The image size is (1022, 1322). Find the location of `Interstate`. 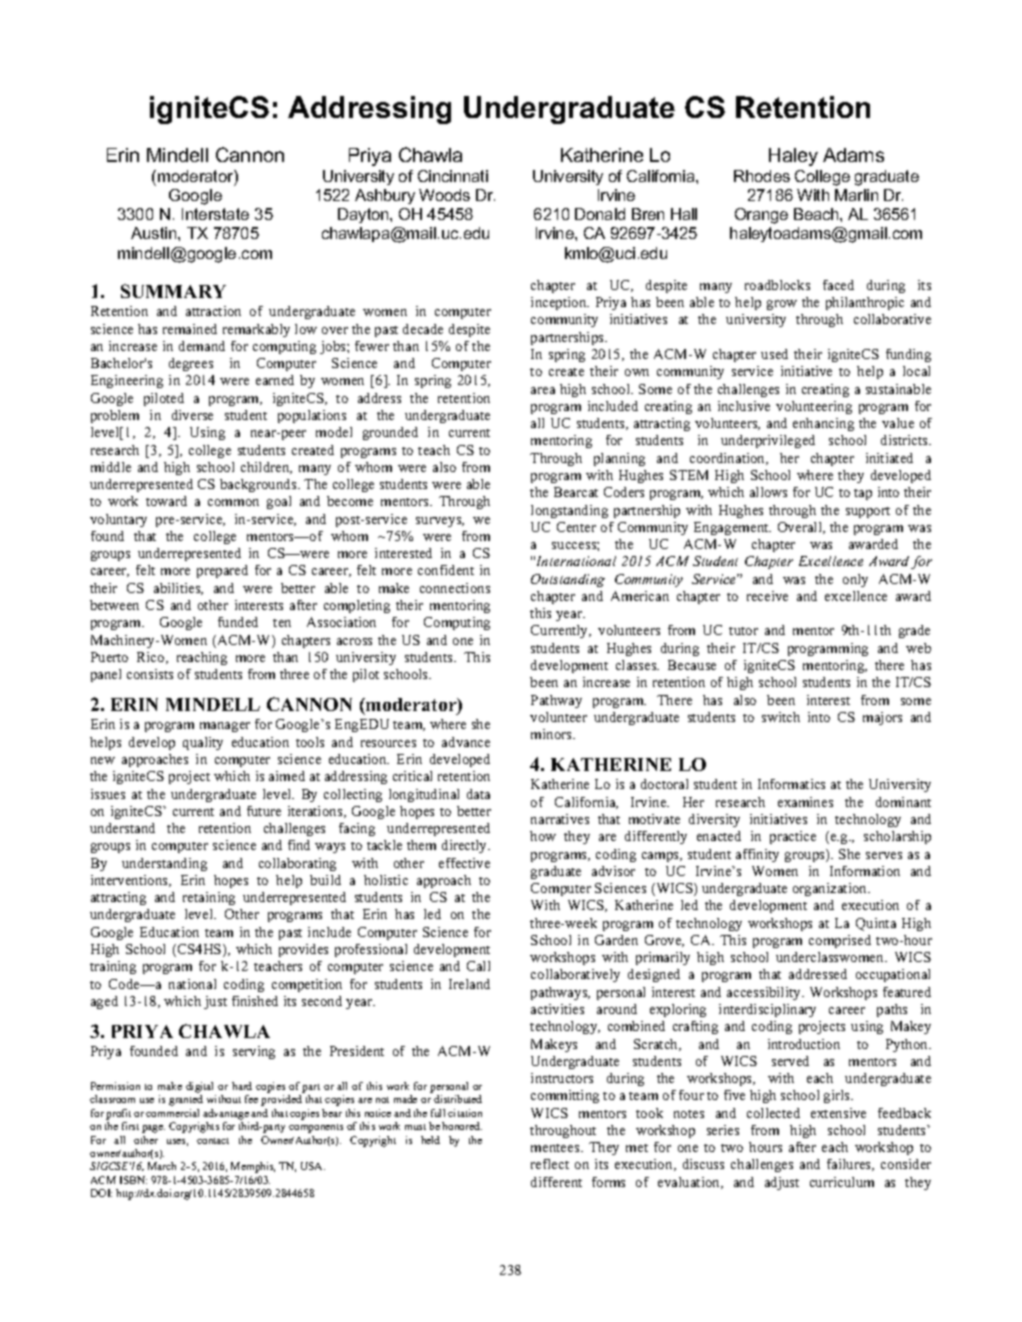

Interstate is located at coordinates (215, 214).
